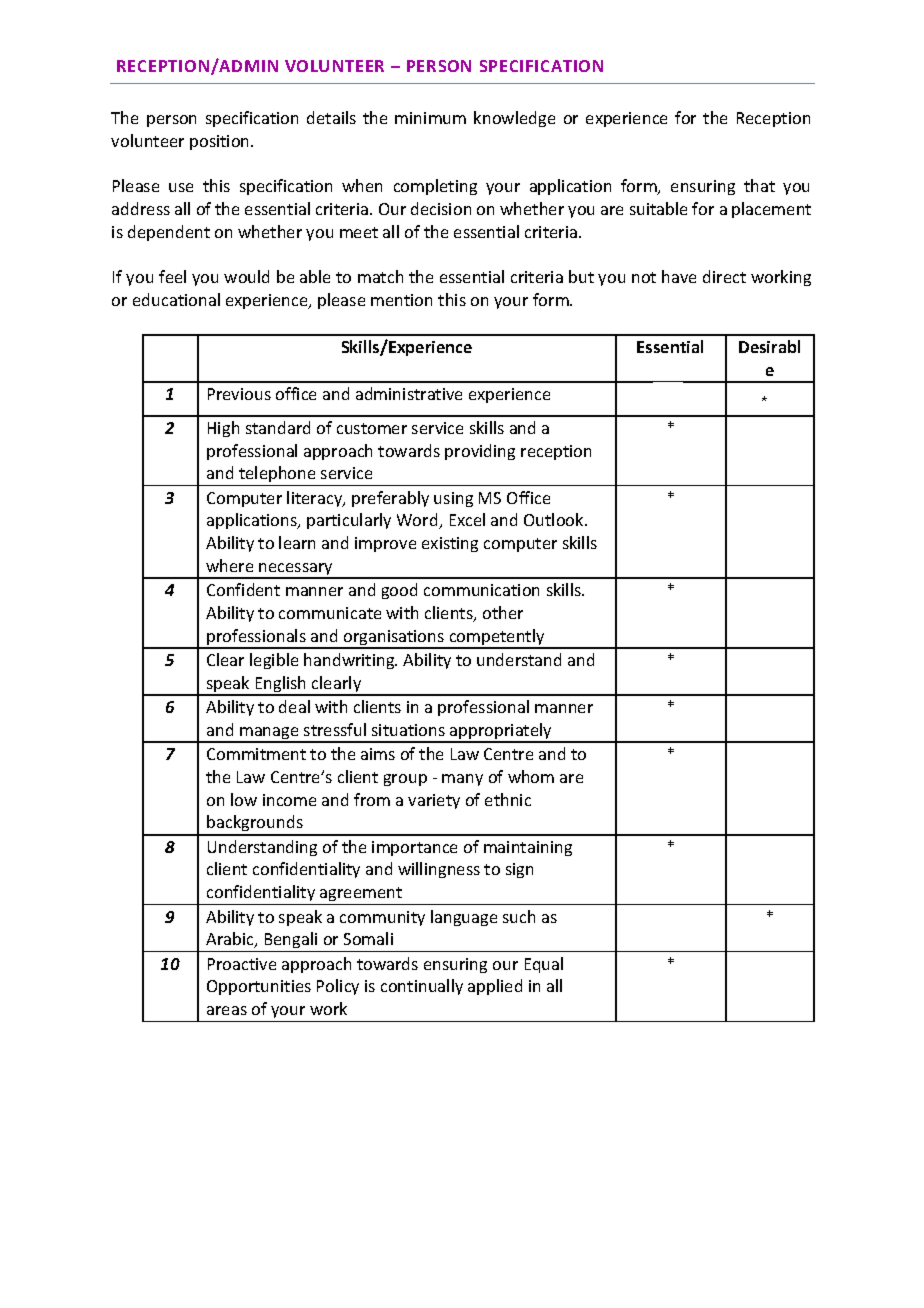 The height and width of the screenshot is (1308, 924). I want to click on mention, so click(401, 300).
